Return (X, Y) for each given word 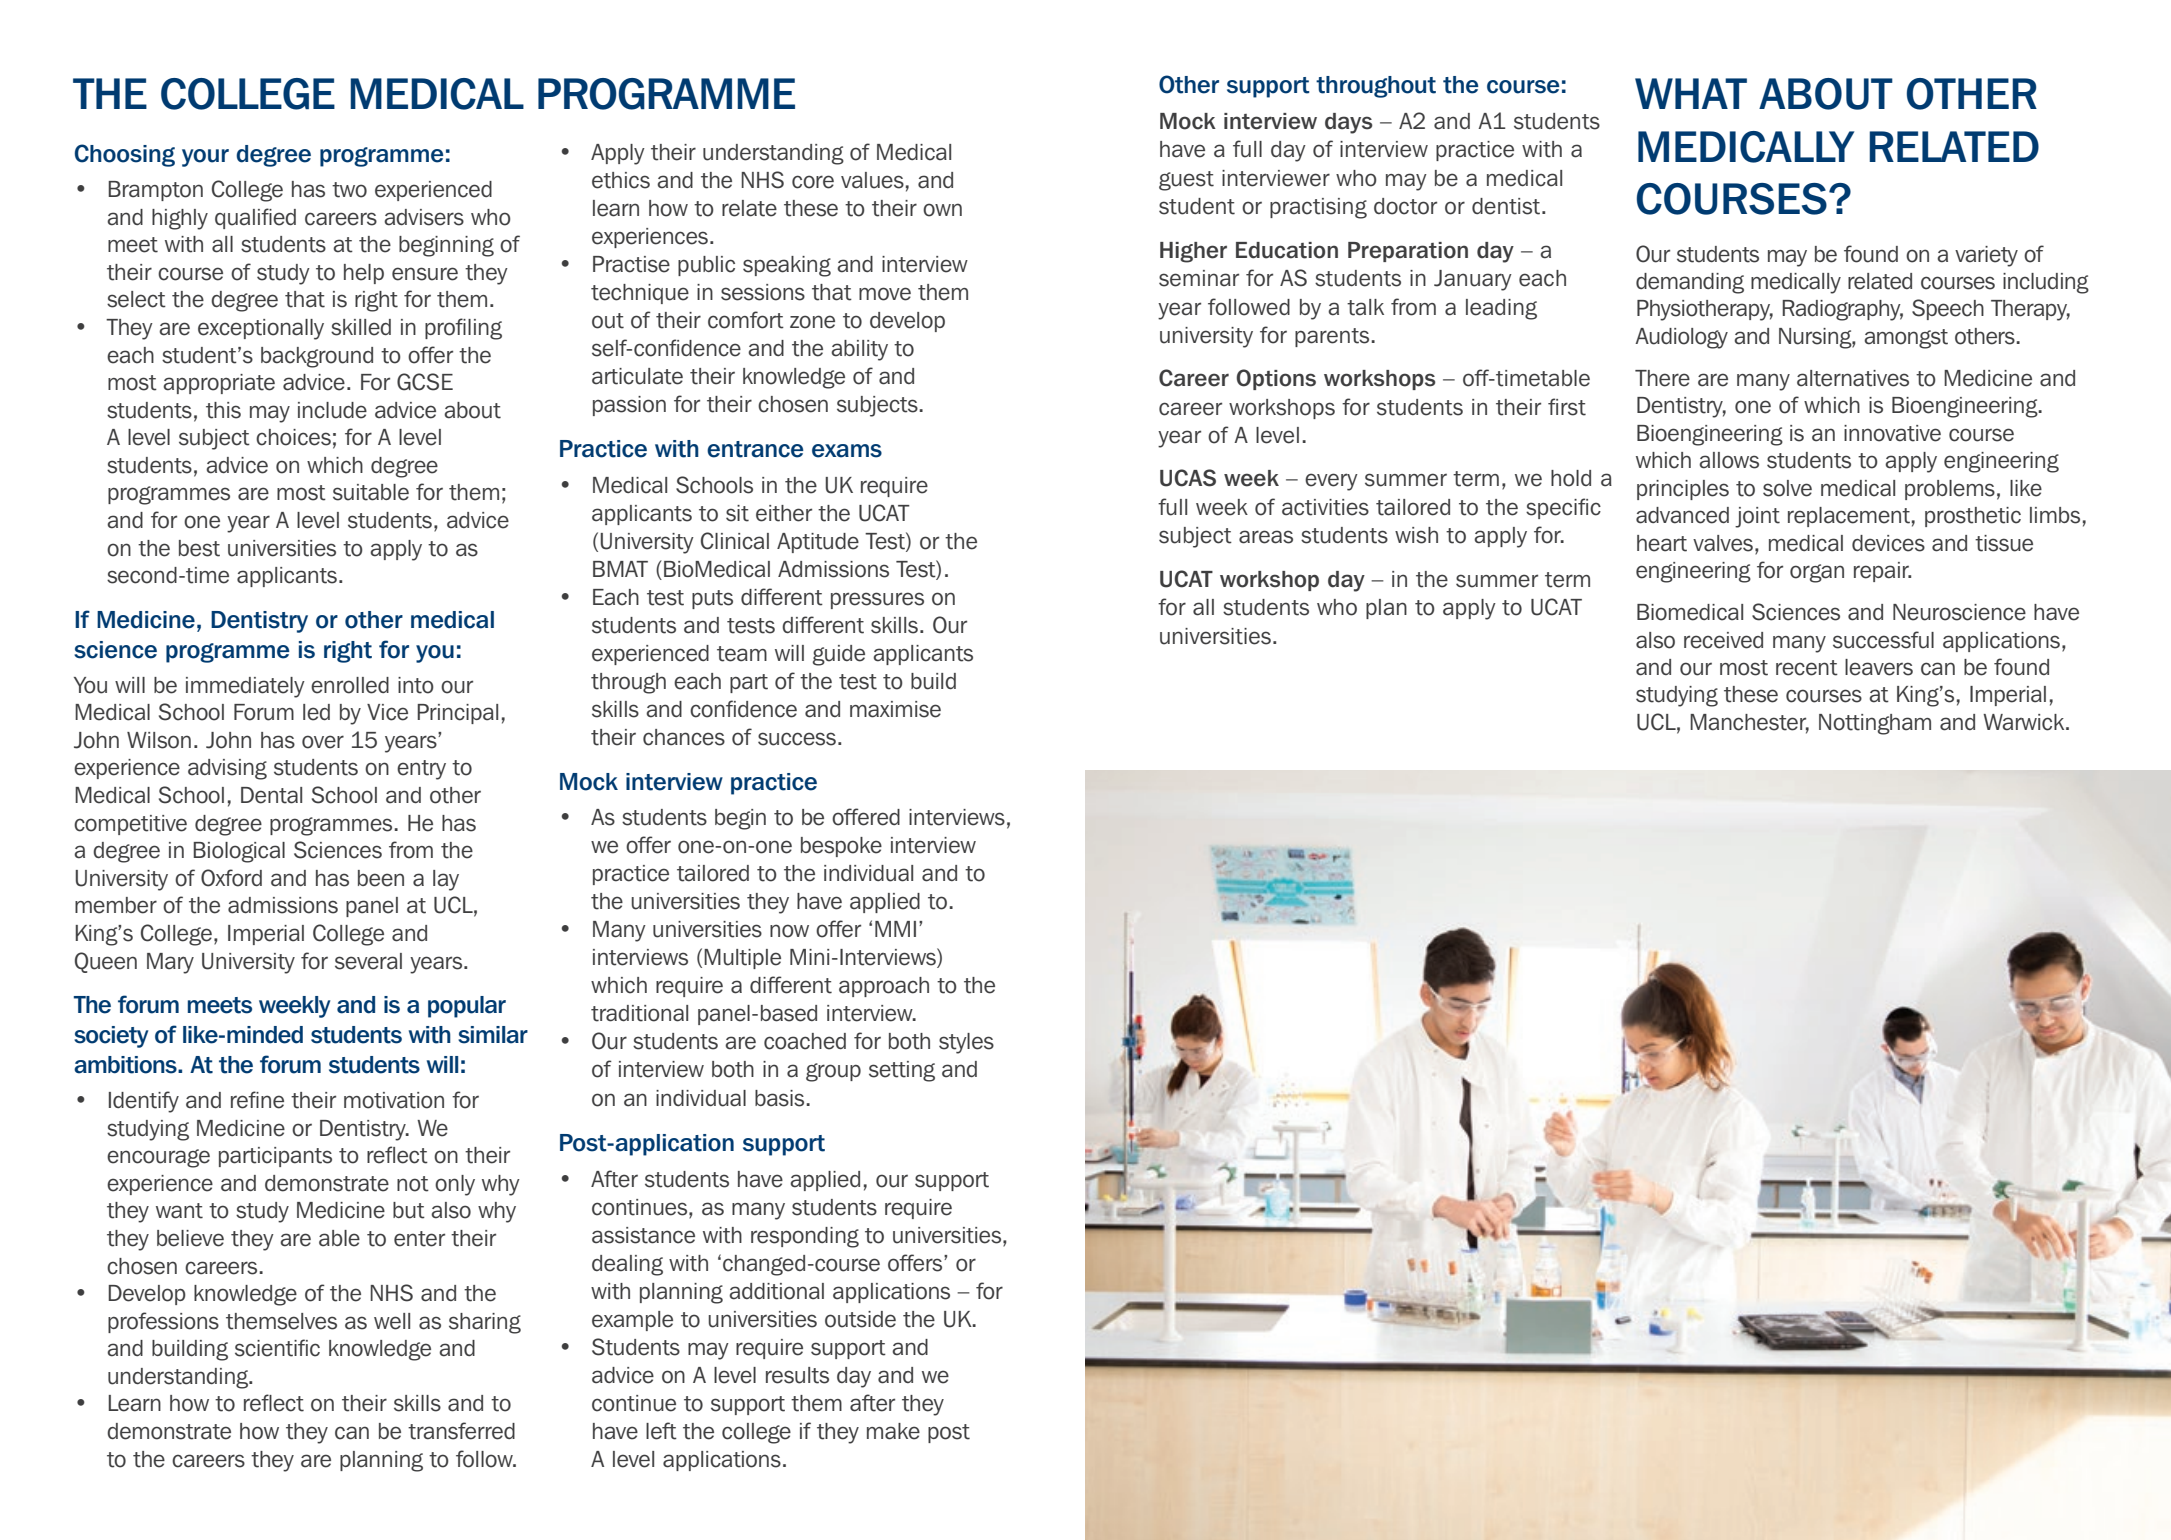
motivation (394, 1100)
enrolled (350, 685)
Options (1276, 379)
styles (966, 1043)
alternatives (1853, 378)
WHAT (1691, 93)
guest (1186, 181)
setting (902, 1071)
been (381, 878)
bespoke (841, 847)
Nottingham (1875, 724)
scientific (277, 1348)
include (332, 410)
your (205, 158)
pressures (877, 600)
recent (1807, 668)
